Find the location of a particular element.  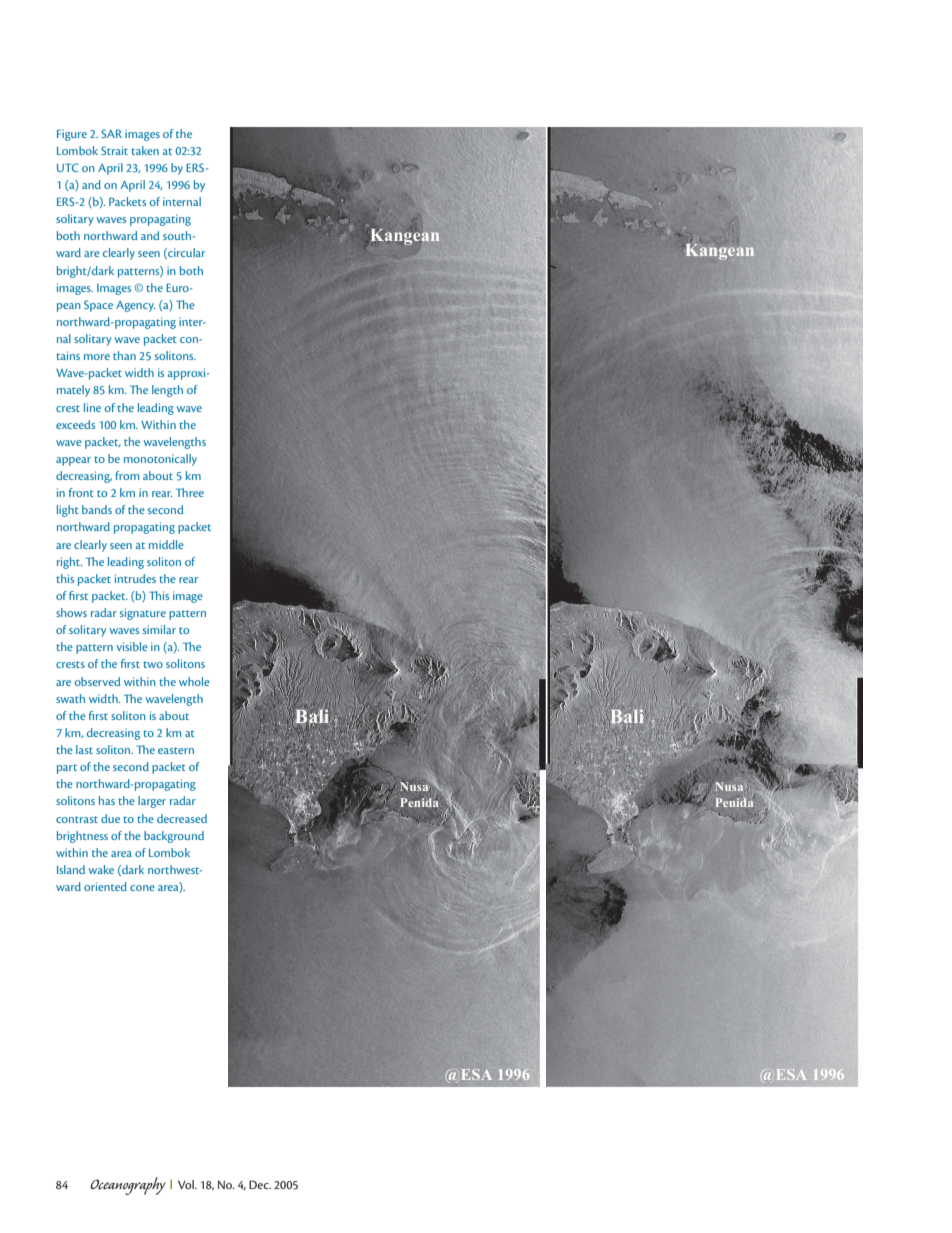

swath is located at coordinates (70, 698).
